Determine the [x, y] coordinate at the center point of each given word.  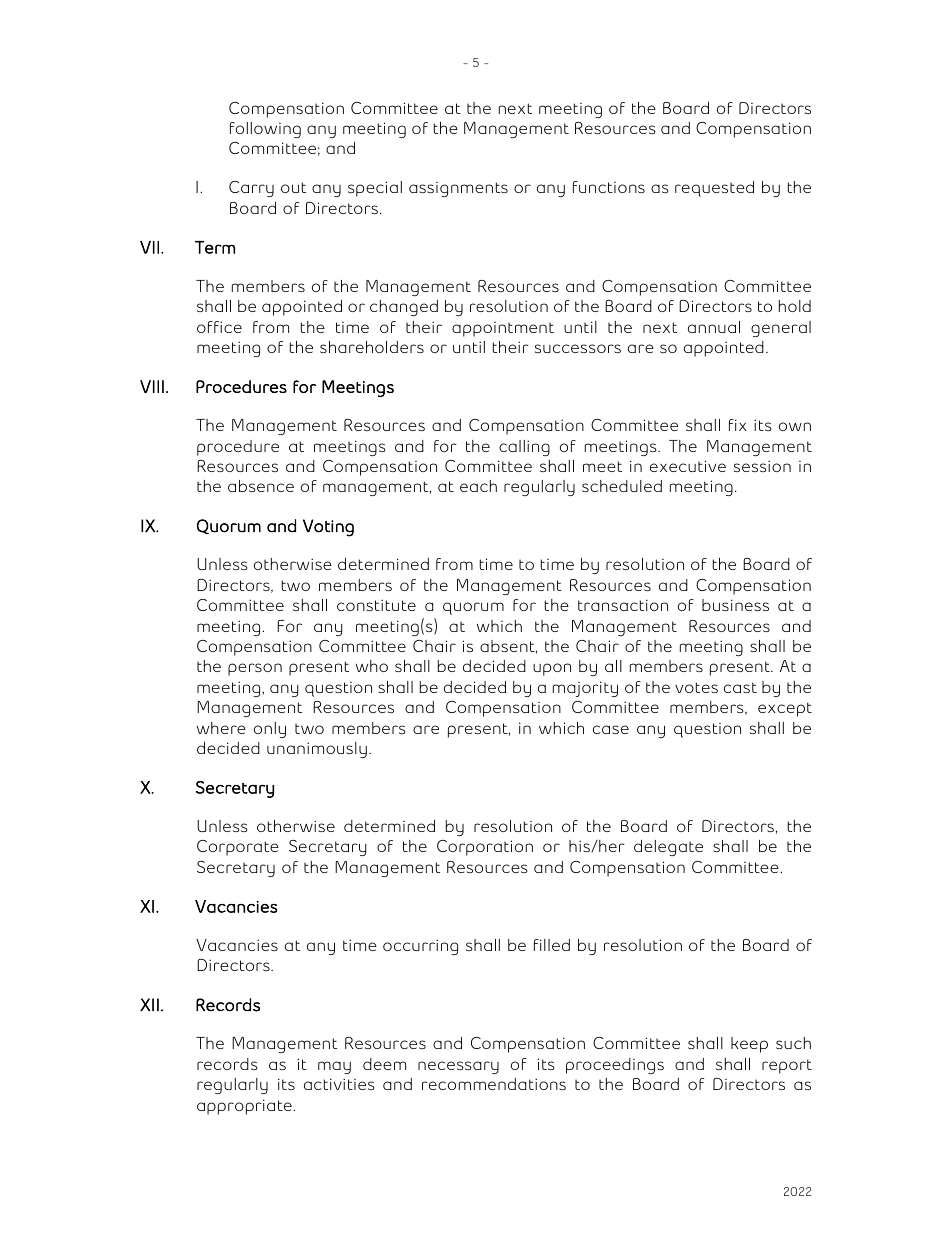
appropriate [245, 1107]
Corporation [485, 848]
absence [261, 486]
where [221, 728]
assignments [458, 189]
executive [688, 466]
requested [714, 189]
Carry [251, 189]
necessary [458, 1067]
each [478, 486]
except [785, 709]
